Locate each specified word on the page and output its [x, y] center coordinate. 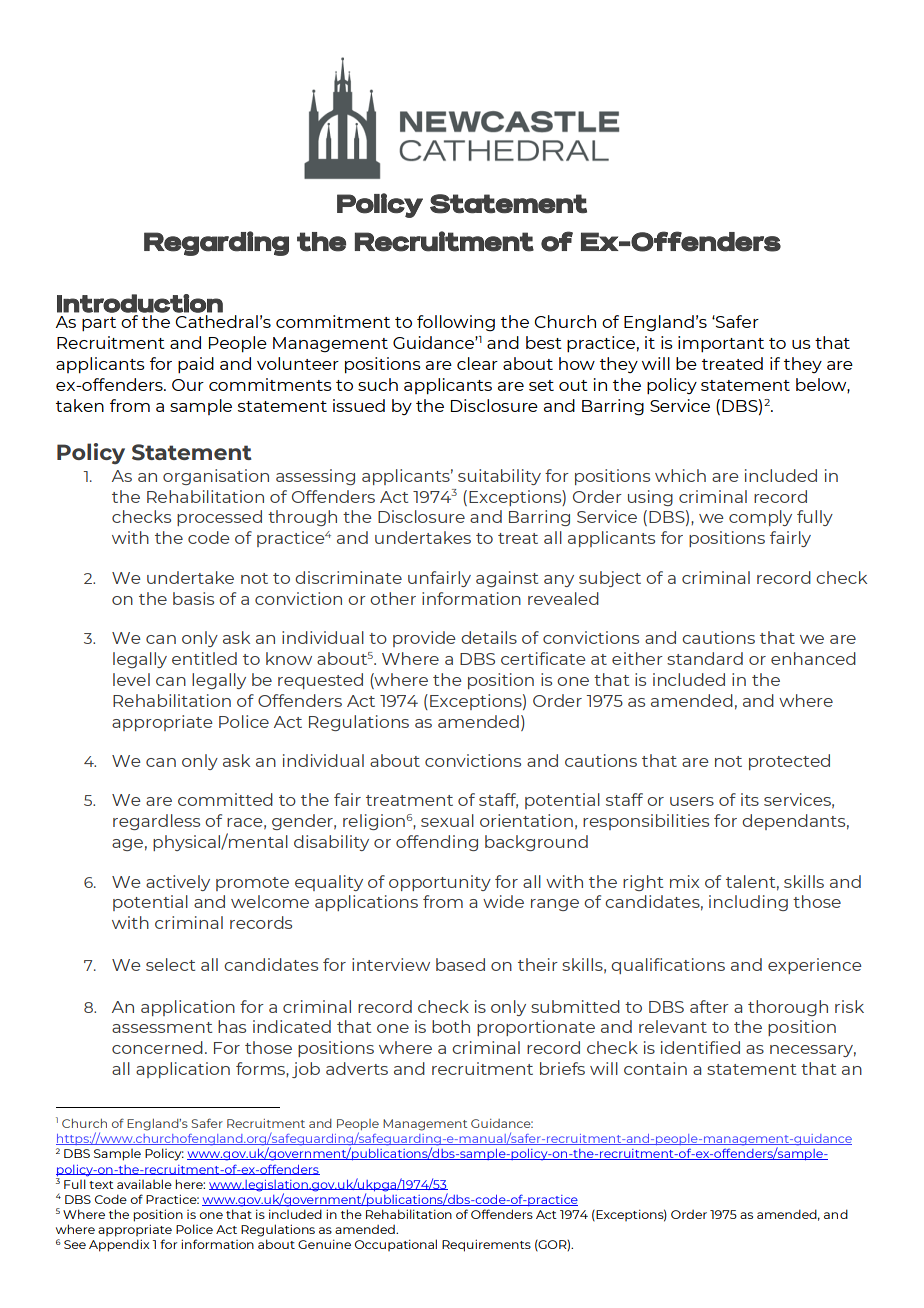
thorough [788, 1008]
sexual [447, 820]
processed [219, 518]
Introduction [140, 303]
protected [789, 762]
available [144, 1184]
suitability [499, 477]
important [721, 344]
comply [760, 518]
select [170, 964]
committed [225, 799]
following [456, 323]
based [460, 964]
